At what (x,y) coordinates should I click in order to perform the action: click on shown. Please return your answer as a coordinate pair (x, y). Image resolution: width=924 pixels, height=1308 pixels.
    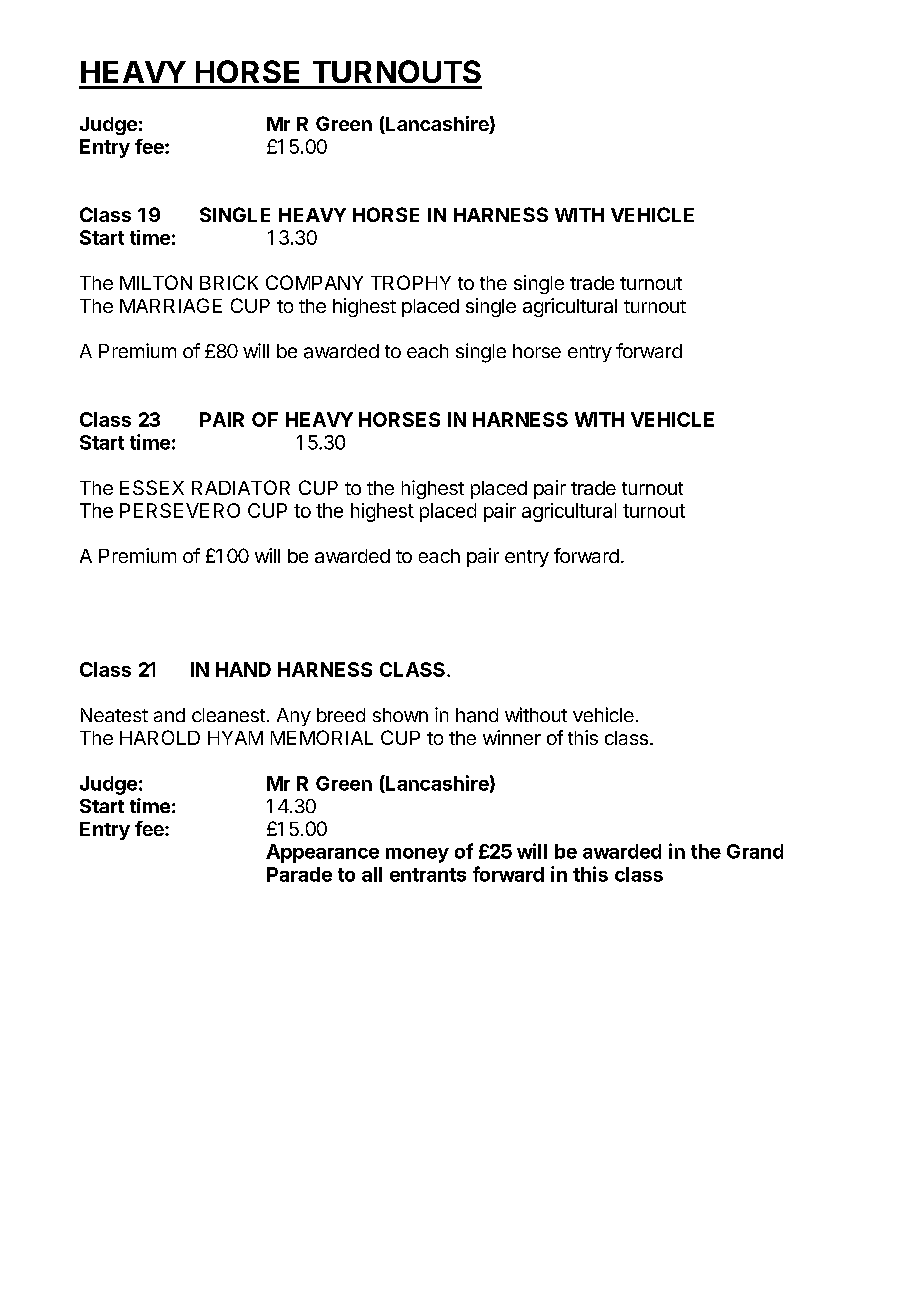
    Looking at the image, I should click on (400, 715).
